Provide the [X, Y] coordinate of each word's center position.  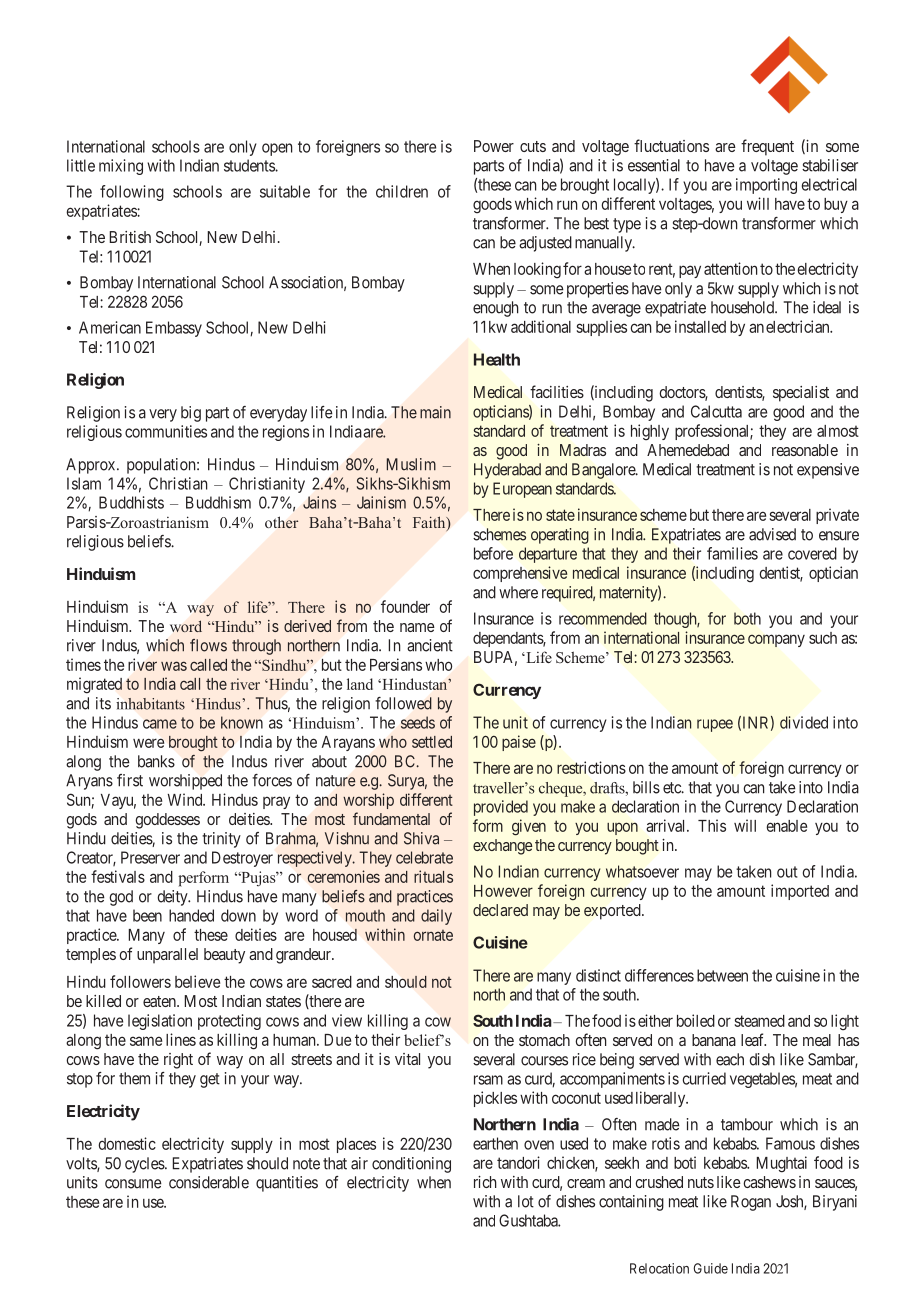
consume [133, 1184]
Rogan [751, 1203]
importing [766, 186]
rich [485, 1182]
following [132, 193]
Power [494, 146]
